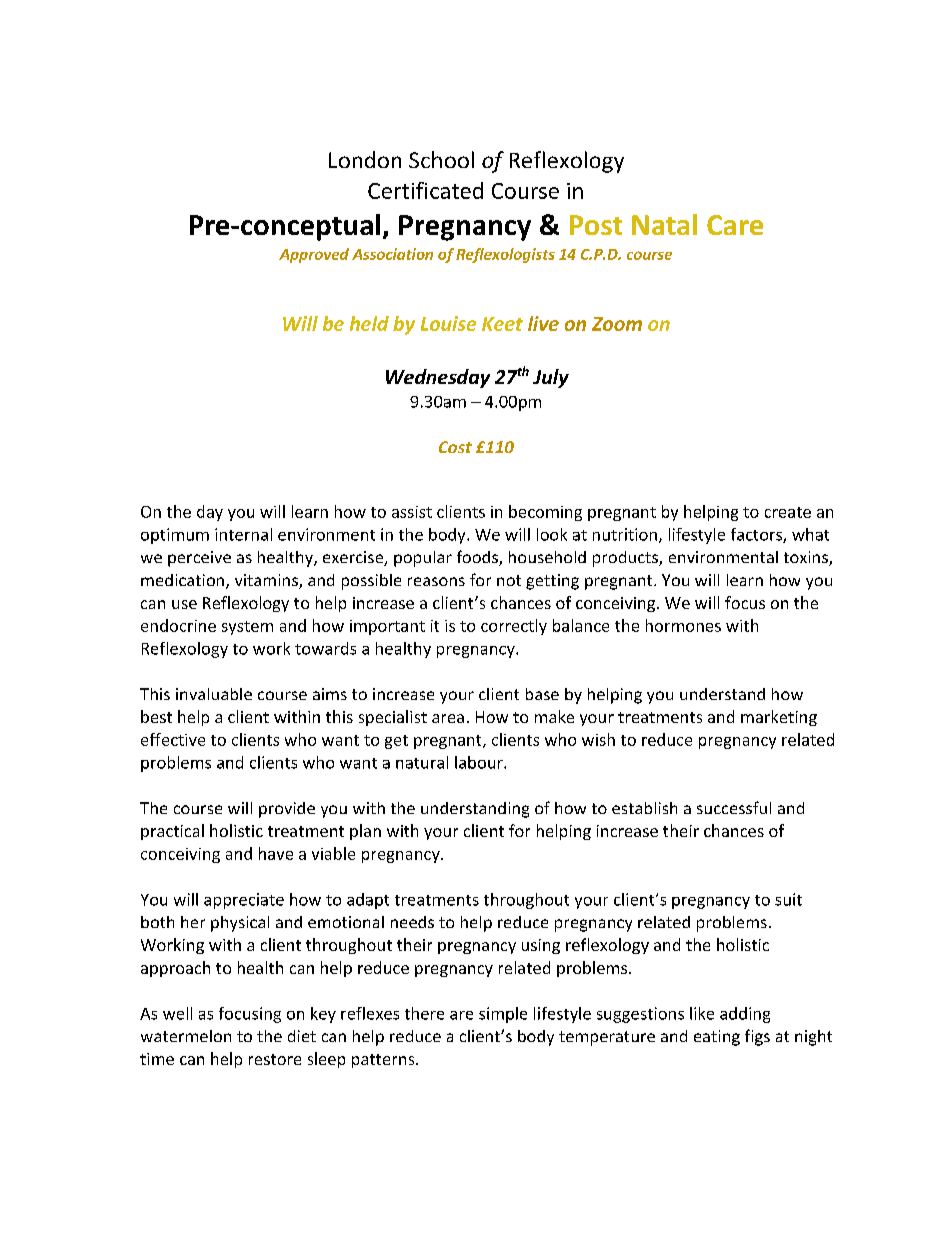 This screenshot has height=1233, width=952. Describe the element at coordinates (717, 1038) in the screenshot. I see `eating` at that location.
